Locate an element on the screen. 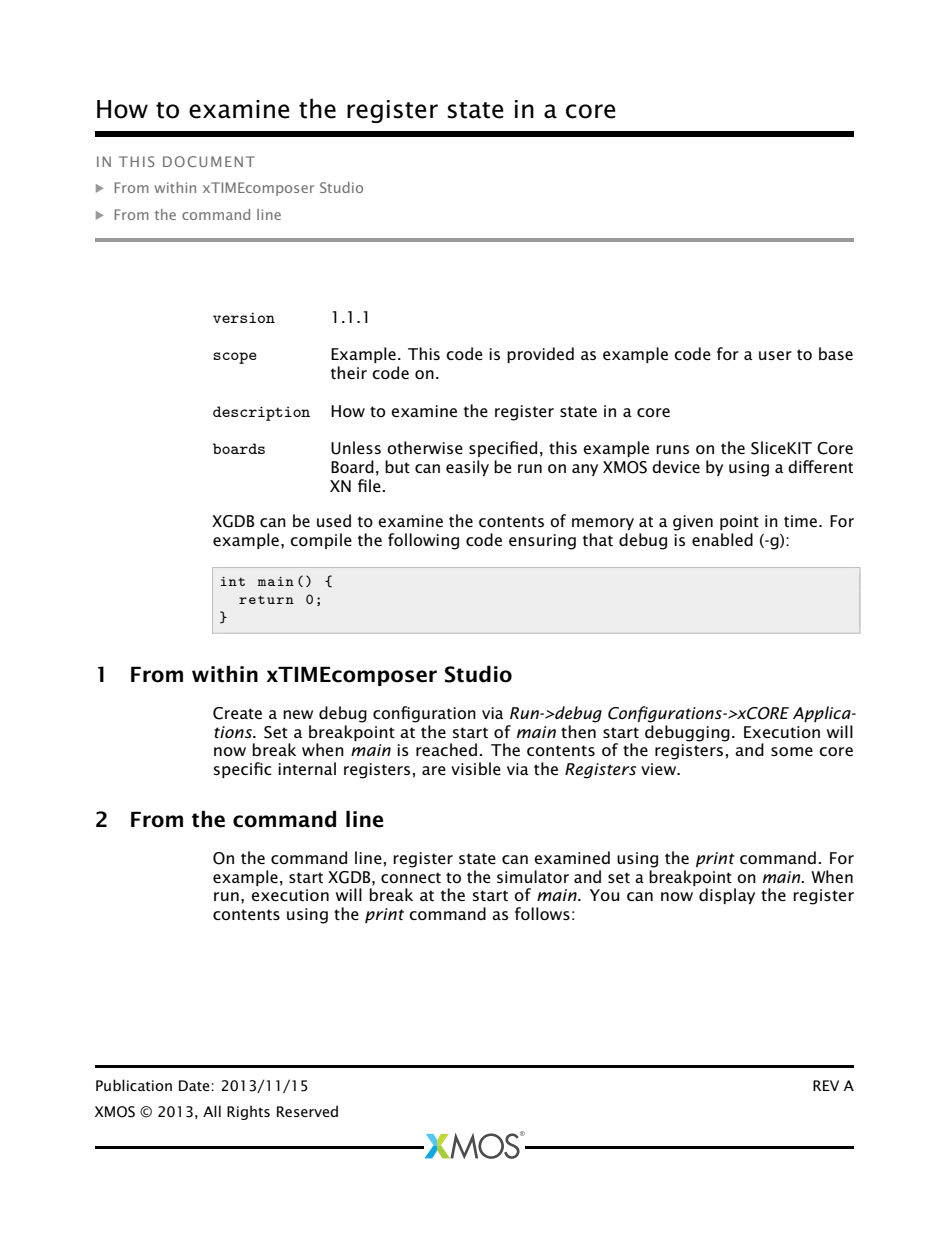  connect is located at coordinates (411, 877).
